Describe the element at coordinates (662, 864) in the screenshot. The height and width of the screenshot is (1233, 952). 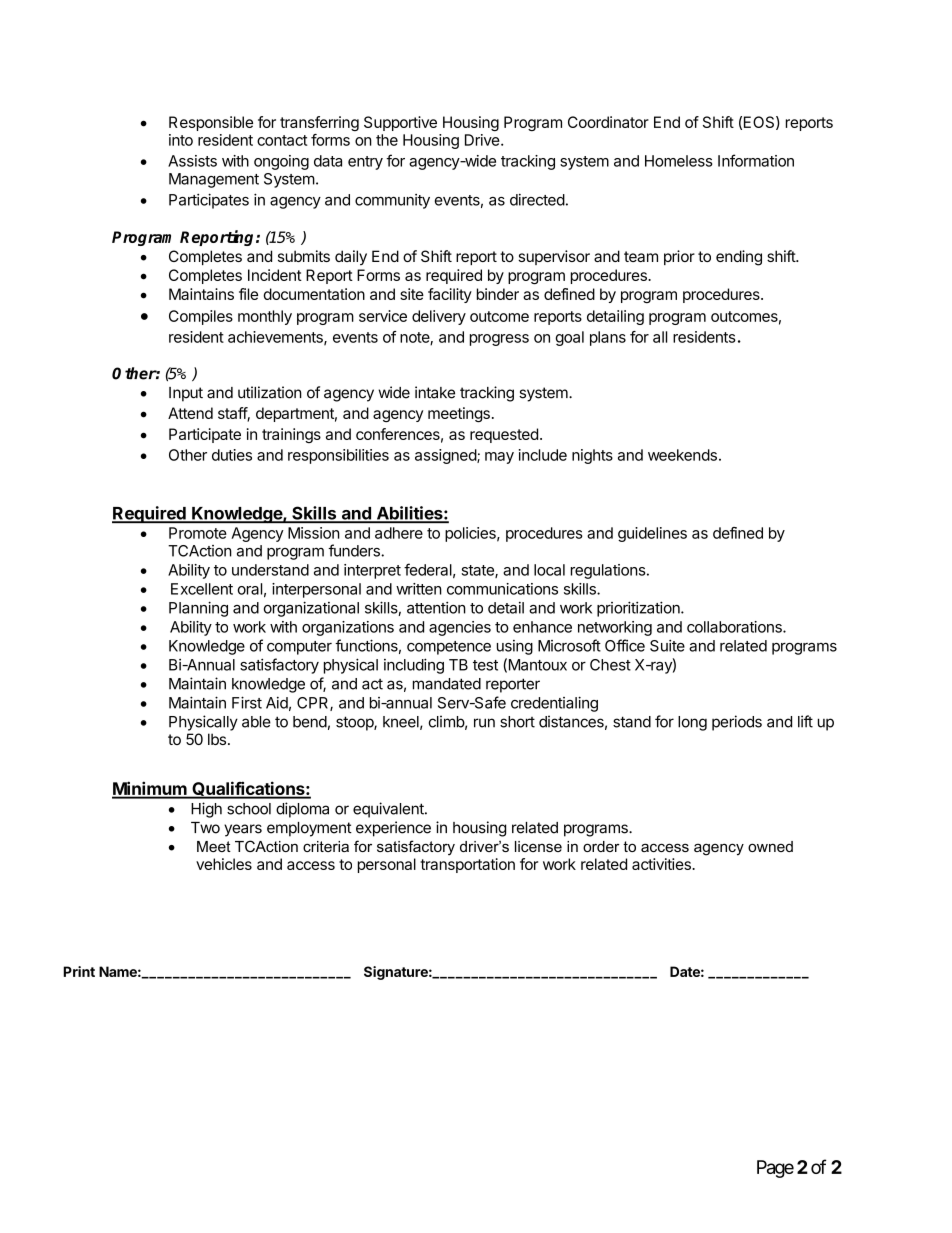
I see `activities` at that location.
